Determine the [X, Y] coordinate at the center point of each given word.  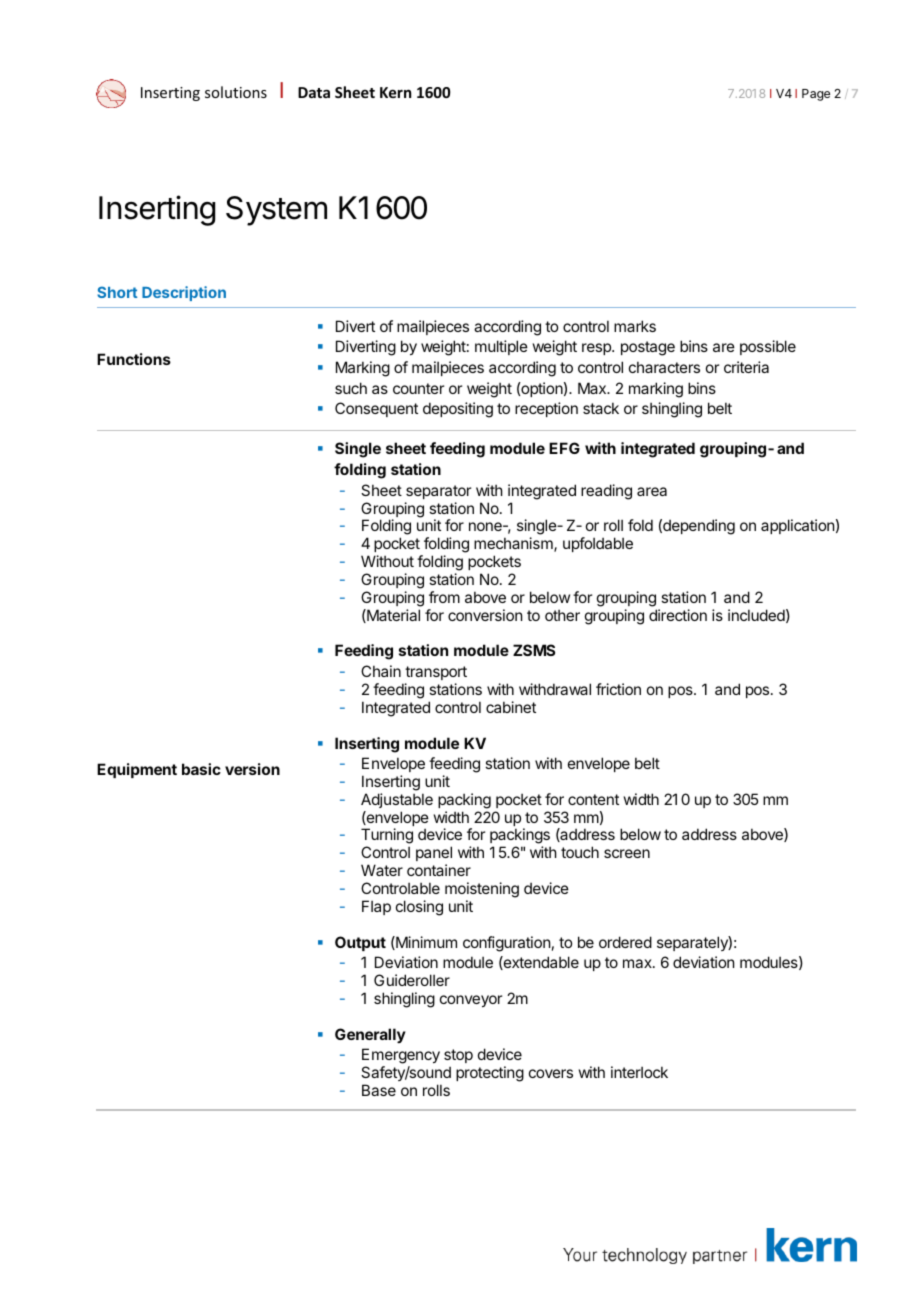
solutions [236, 92]
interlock [639, 1072]
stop [458, 1056]
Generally [370, 1035]
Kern [395, 92]
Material [392, 616]
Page [816, 95]
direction [678, 615]
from [444, 597]
